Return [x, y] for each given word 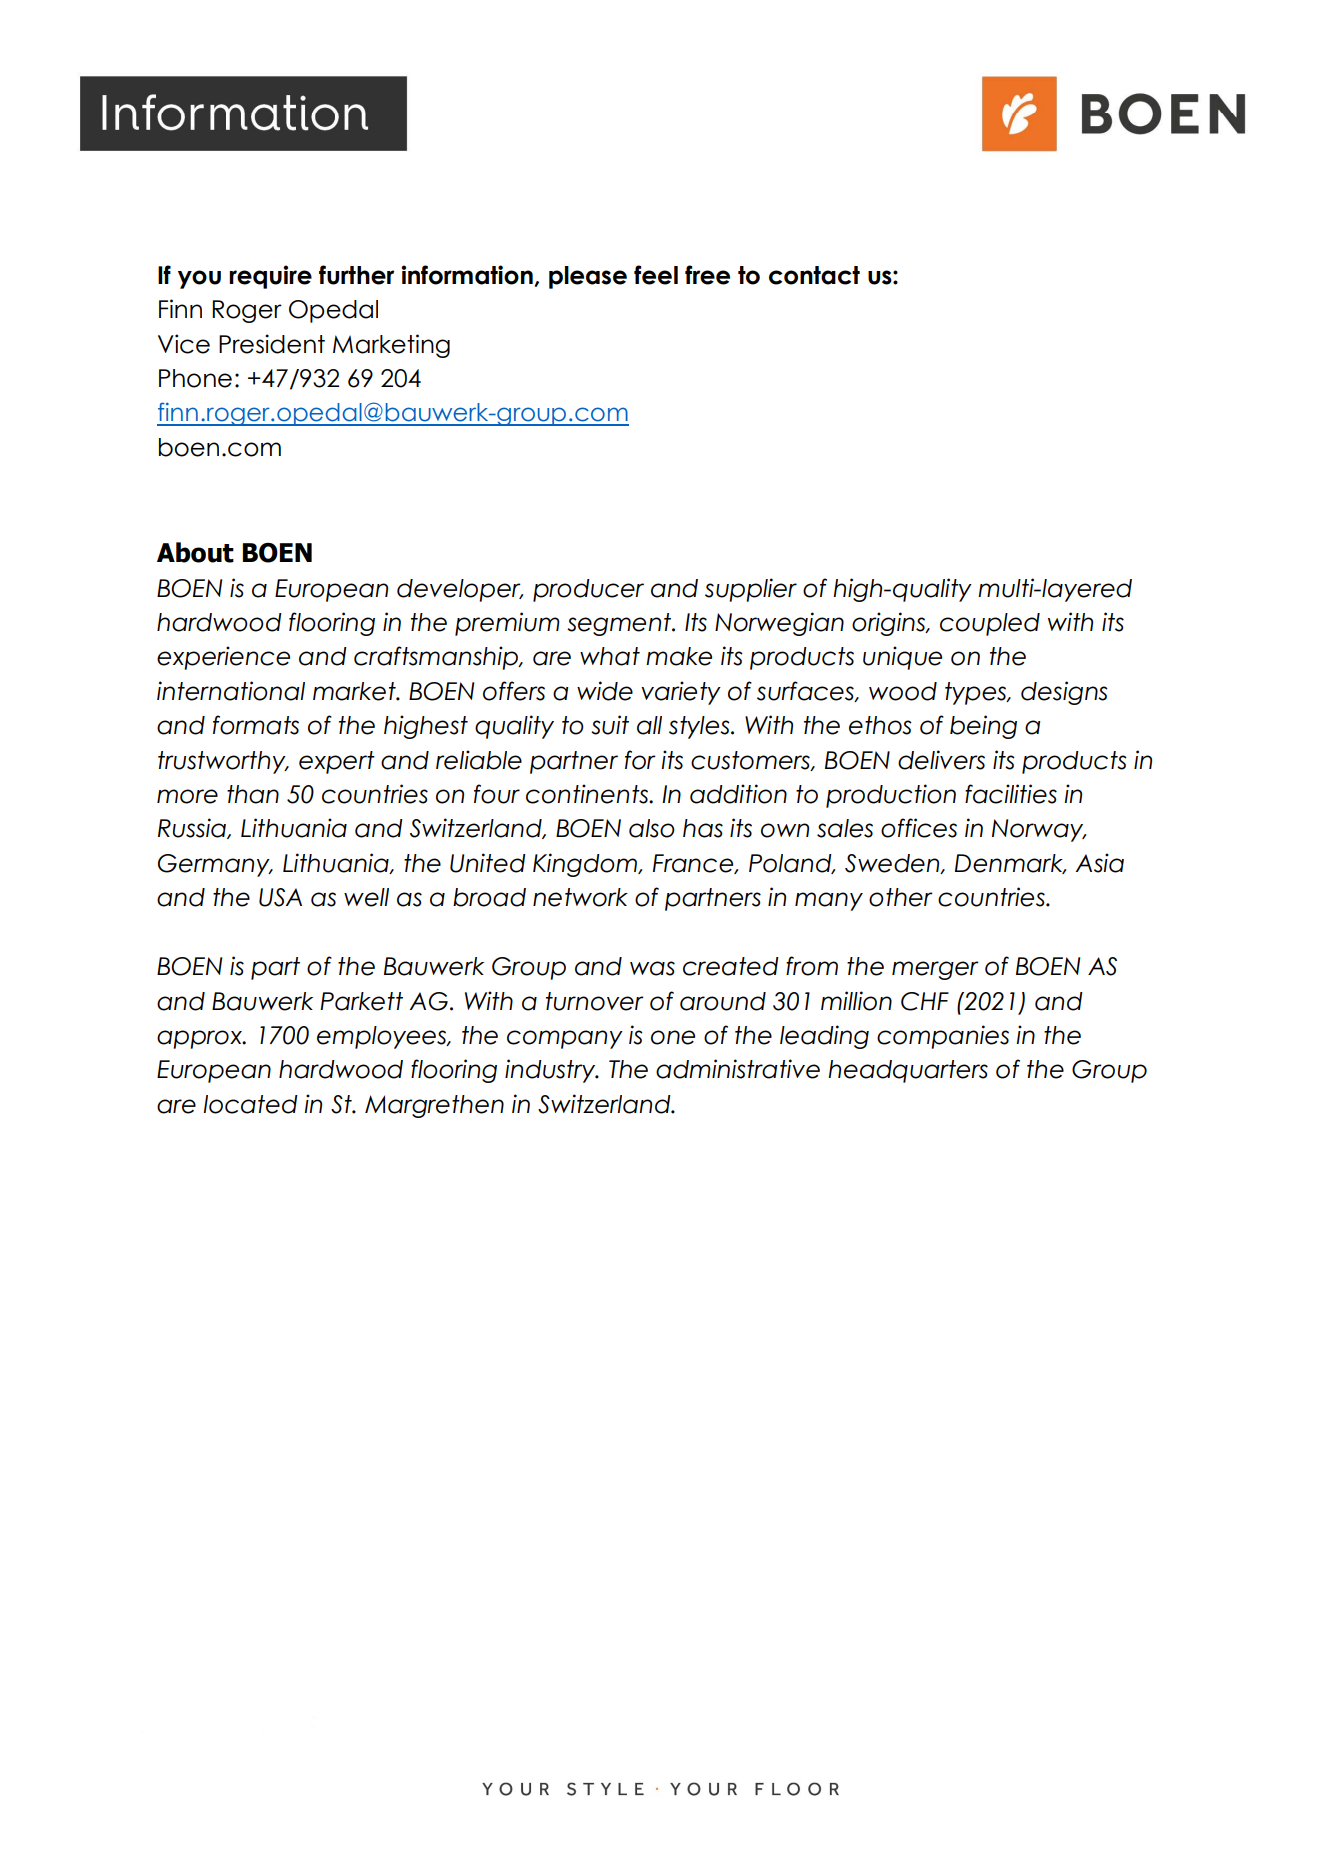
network [580, 897]
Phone [195, 378]
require [270, 277]
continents [588, 794]
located [250, 1104]
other [901, 897]
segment [620, 624]
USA [280, 897]
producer [588, 590]
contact [814, 275]
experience [223, 658]
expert [337, 762]
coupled [990, 624]
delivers [941, 760]
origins [889, 624]
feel [656, 275]
